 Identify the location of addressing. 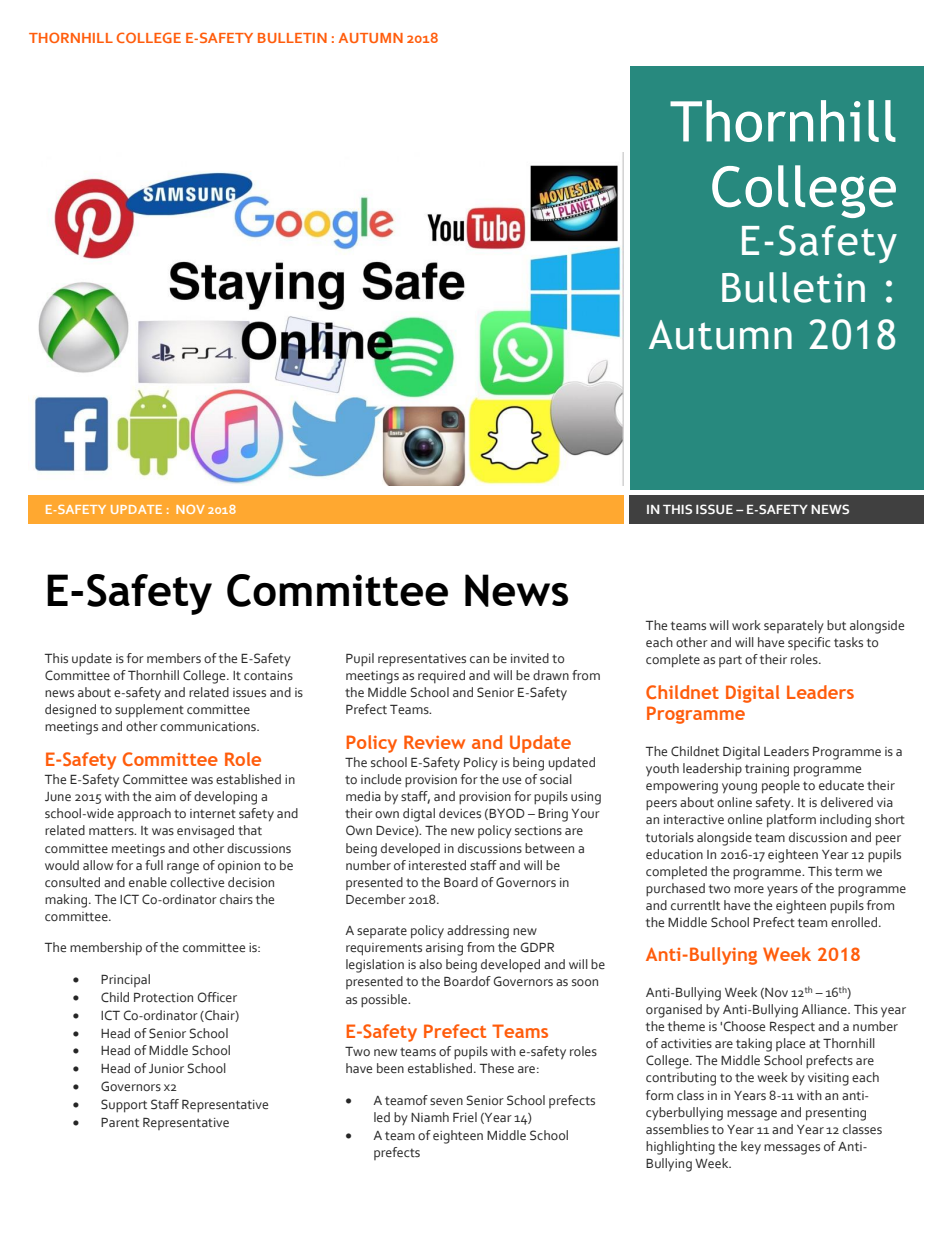
(478, 932).
